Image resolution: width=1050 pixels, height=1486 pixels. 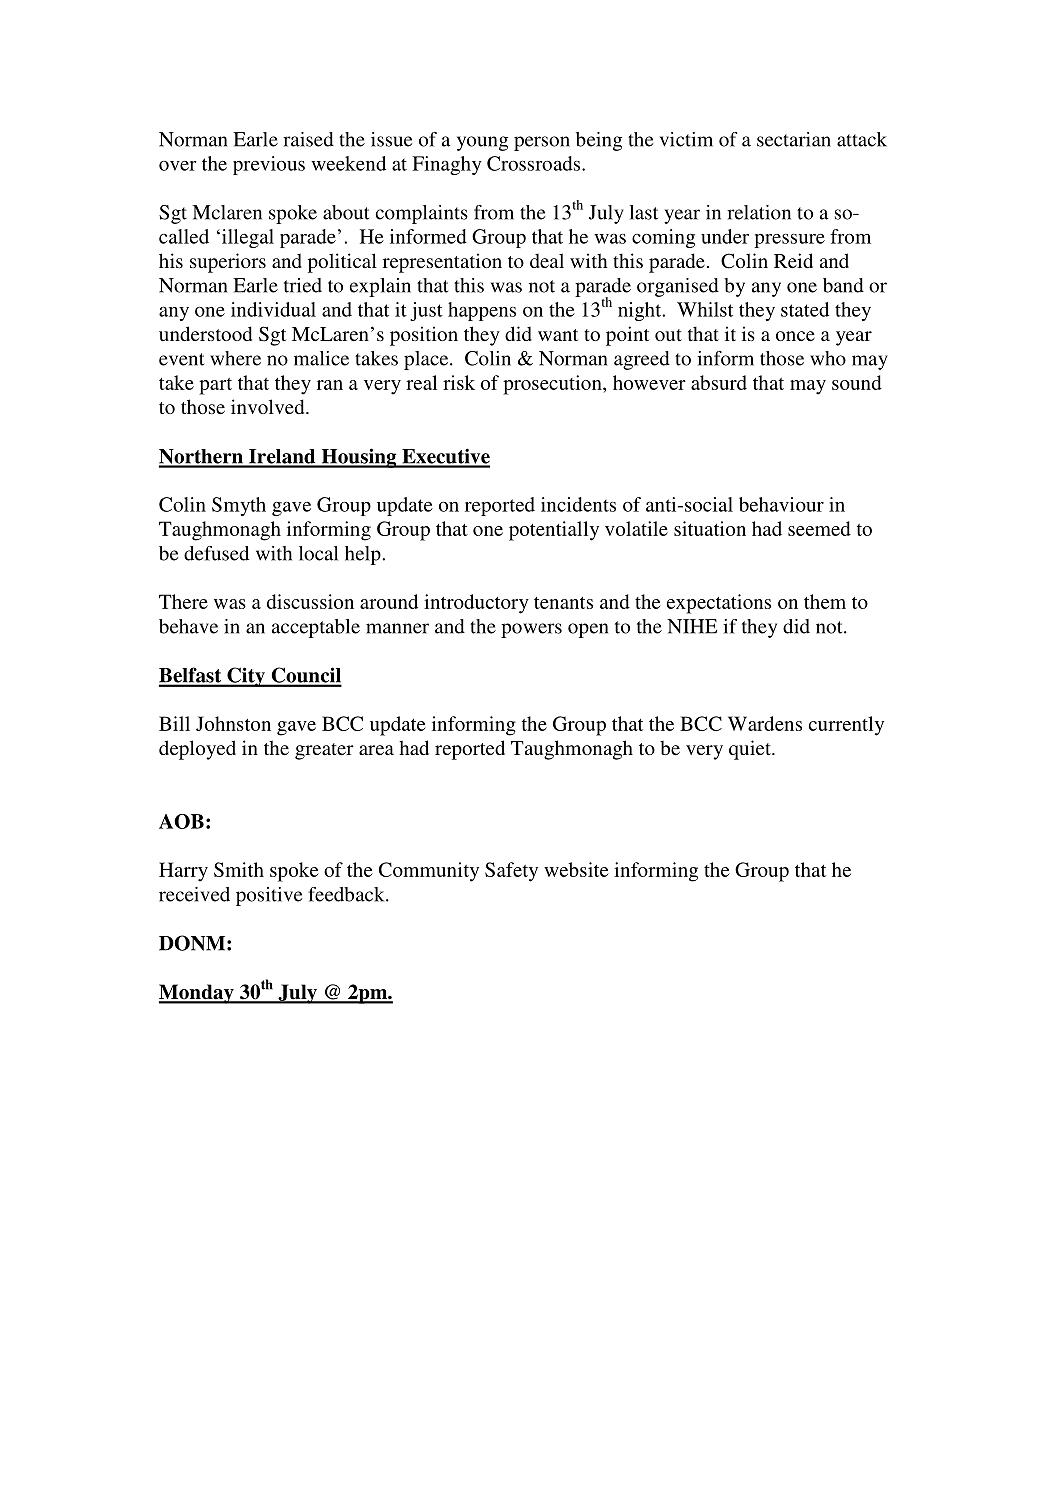 What do you see at coordinates (825, 601) in the screenshot?
I see `them` at bounding box center [825, 601].
